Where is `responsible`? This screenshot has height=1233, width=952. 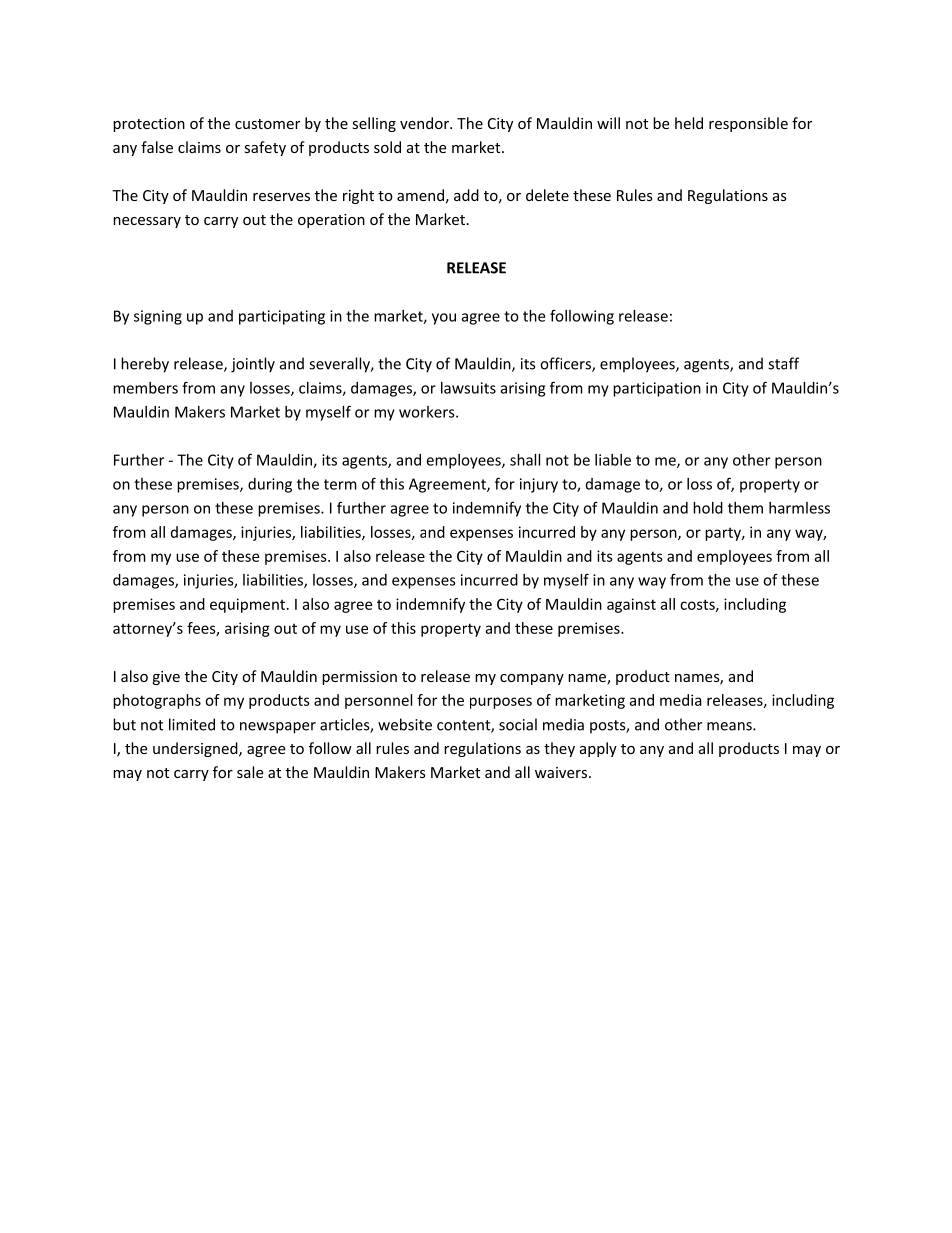 responsible is located at coordinates (748, 124).
